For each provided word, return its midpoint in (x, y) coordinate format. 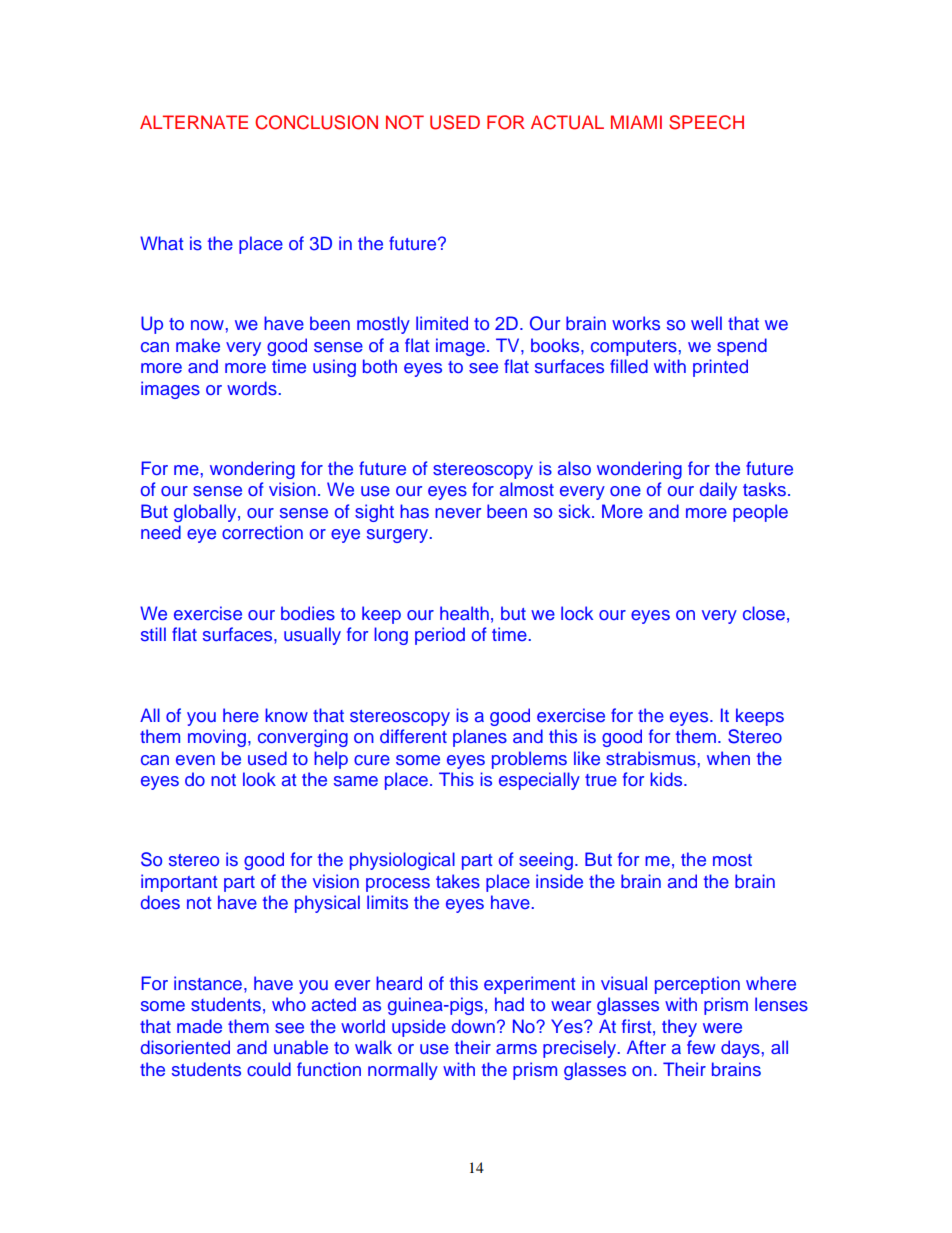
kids (667, 779)
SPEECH (706, 122)
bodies (308, 613)
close (764, 613)
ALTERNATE (194, 122)
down (473, 1026)
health (464, 613)
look (259, 779)
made (199, 1026)
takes (458, 881)
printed (720, 368)
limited (442, 323)
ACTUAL (567, 122)
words (252, 388)
